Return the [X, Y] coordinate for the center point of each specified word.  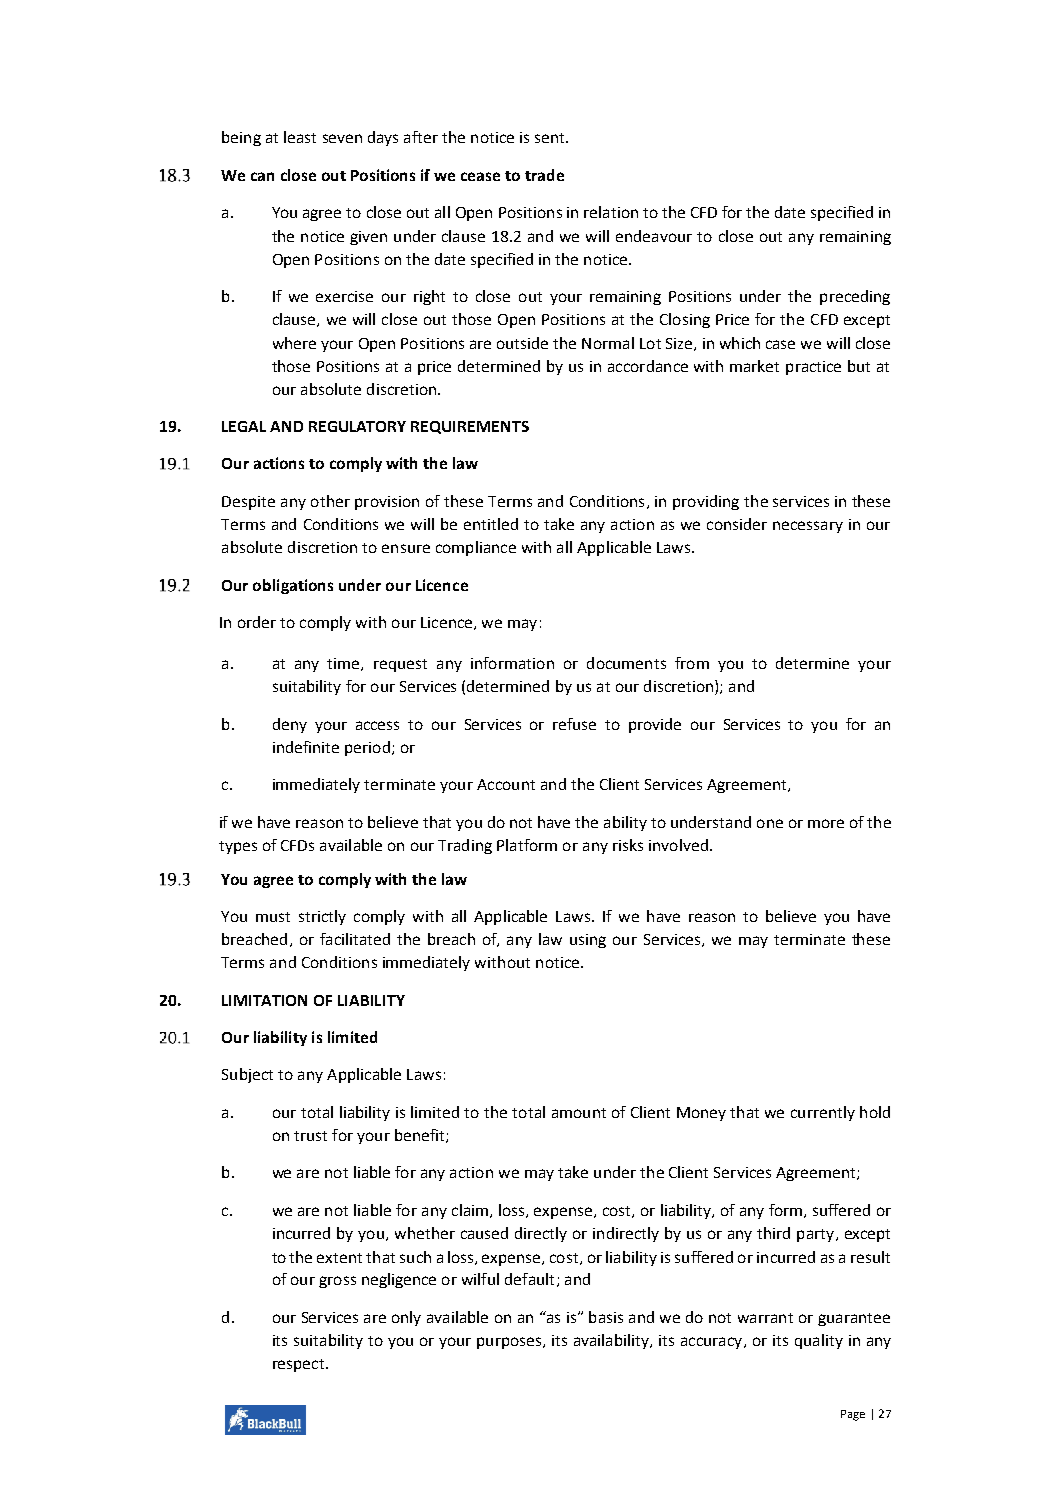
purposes [510, 1343]
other [330, 501]
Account [506, 784]
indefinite [306, 747]
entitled [491, 524]
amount [579, 1113]
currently [823, 1113]
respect [300, 1365]
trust [310, 1136]
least [300, 137]
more [826, 823]
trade [544, 175]
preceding [855, 297]
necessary [808, 527]
